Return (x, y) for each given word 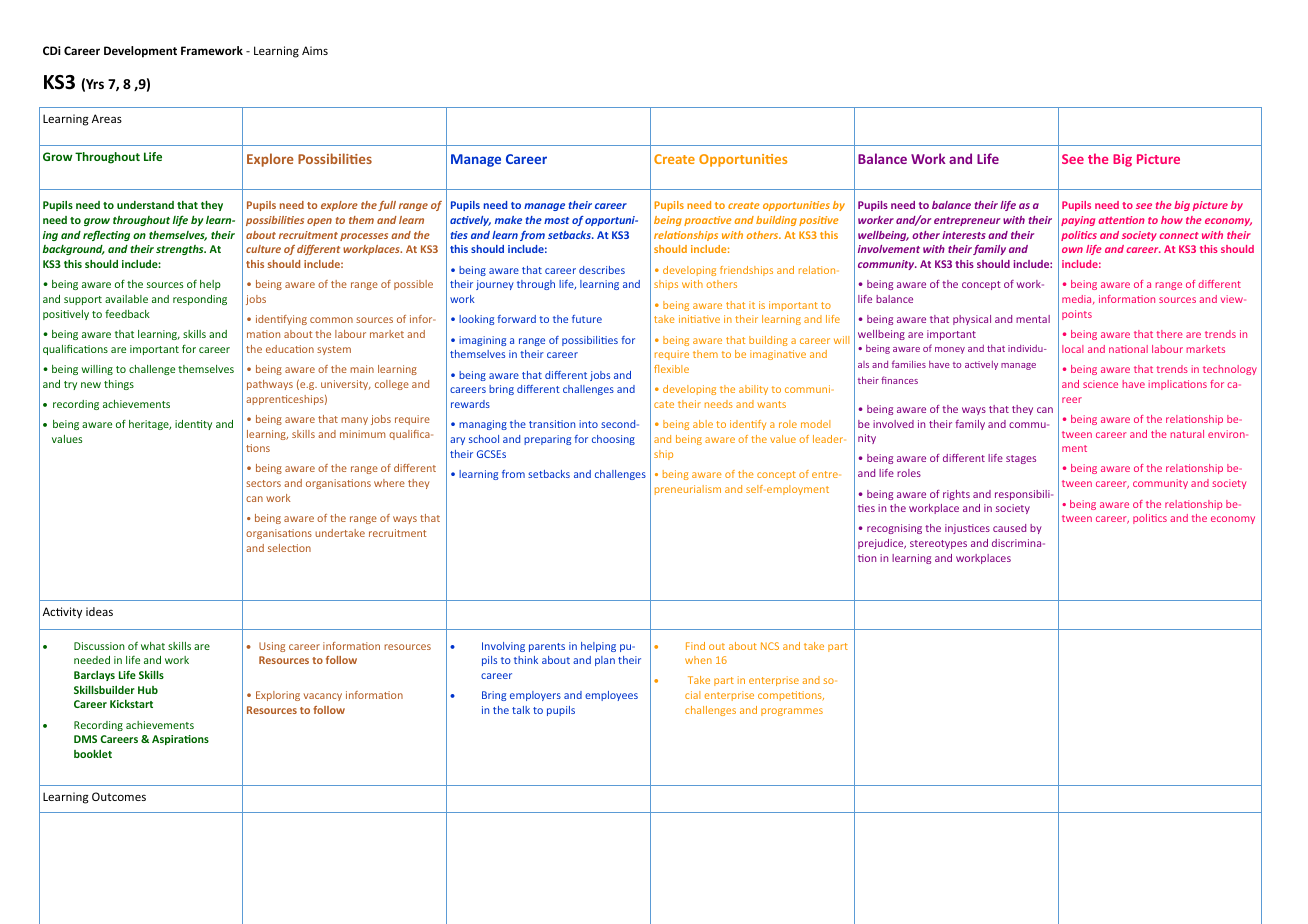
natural (1187, 434)
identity (193, 425)
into (588, 424)
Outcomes (119, 796)
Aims (315, 50)
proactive (708, 221)
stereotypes (938, 544)
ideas (99, 611)
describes (602, 270)
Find (695, 646)
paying (1078, 221)
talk (521, 710)
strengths (181, 250)
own (1072, 250)
